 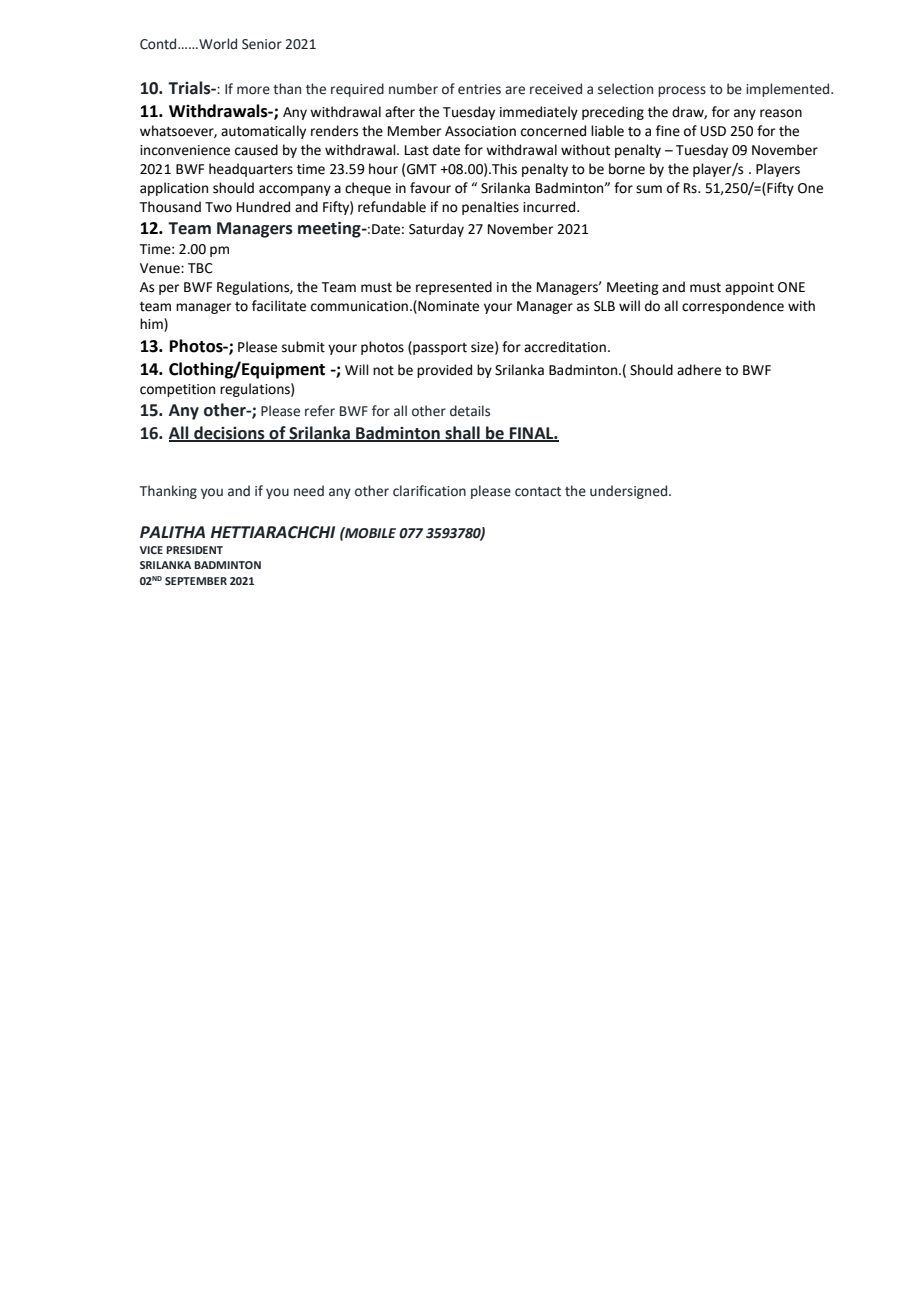 I want to click on shall, so click(x=462, y=434).
